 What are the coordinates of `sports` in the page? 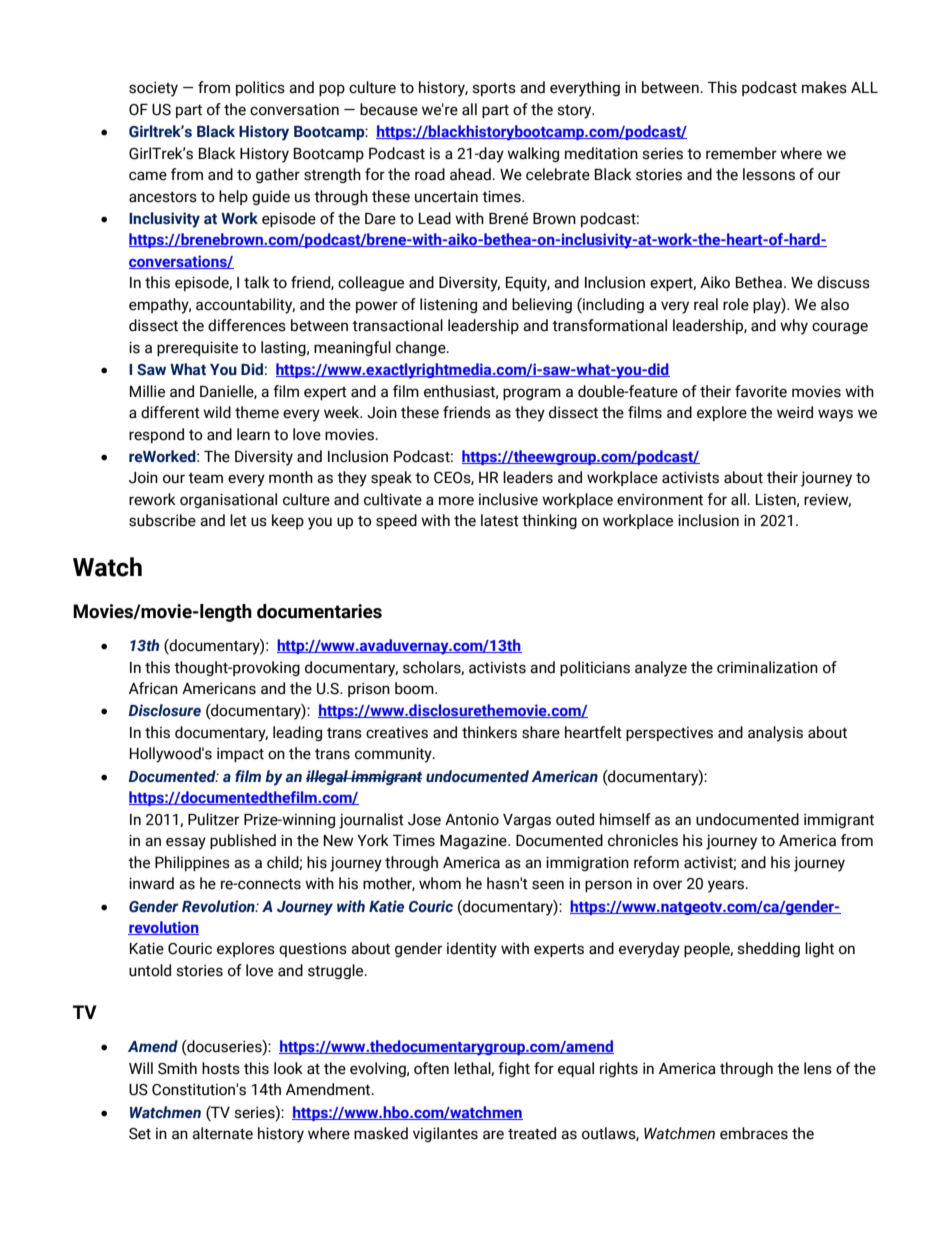 It's located at (494, 89).
